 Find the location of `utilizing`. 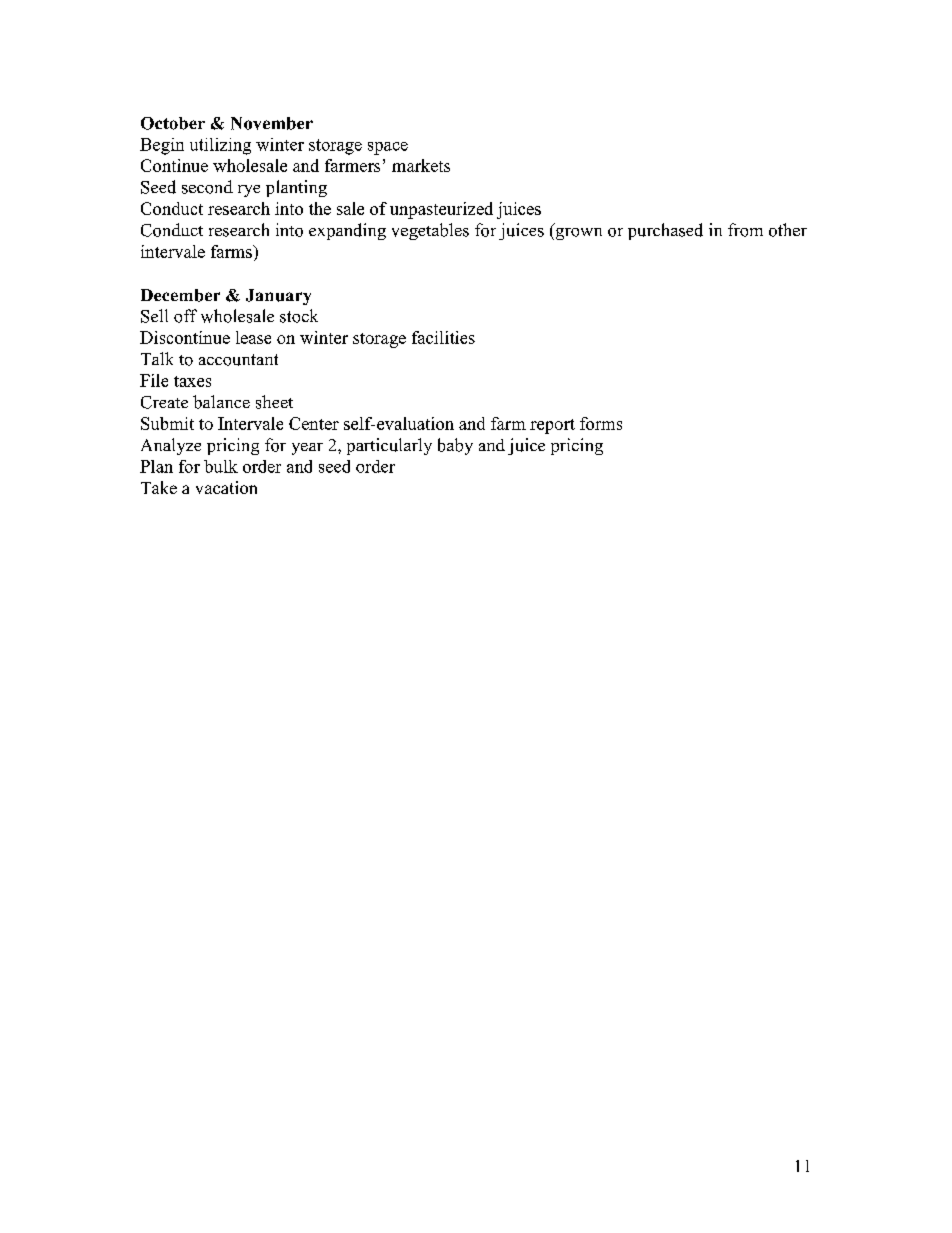

utilizing is located at coordinates (220, 146).
